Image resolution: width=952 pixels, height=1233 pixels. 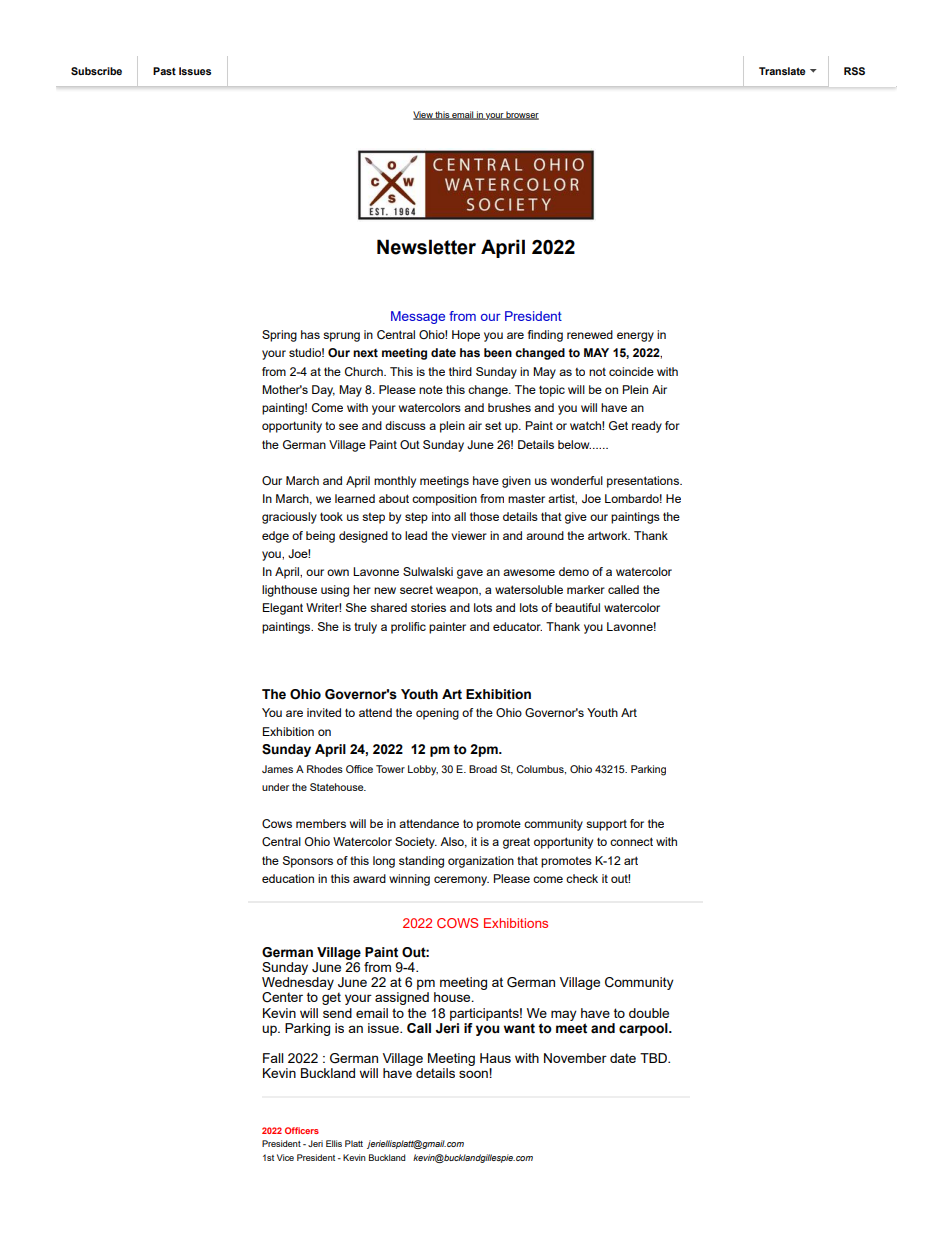 What do you see at coordinates (782, 71) in the document?
I see `Translate` at bounding box center [782, 71].
